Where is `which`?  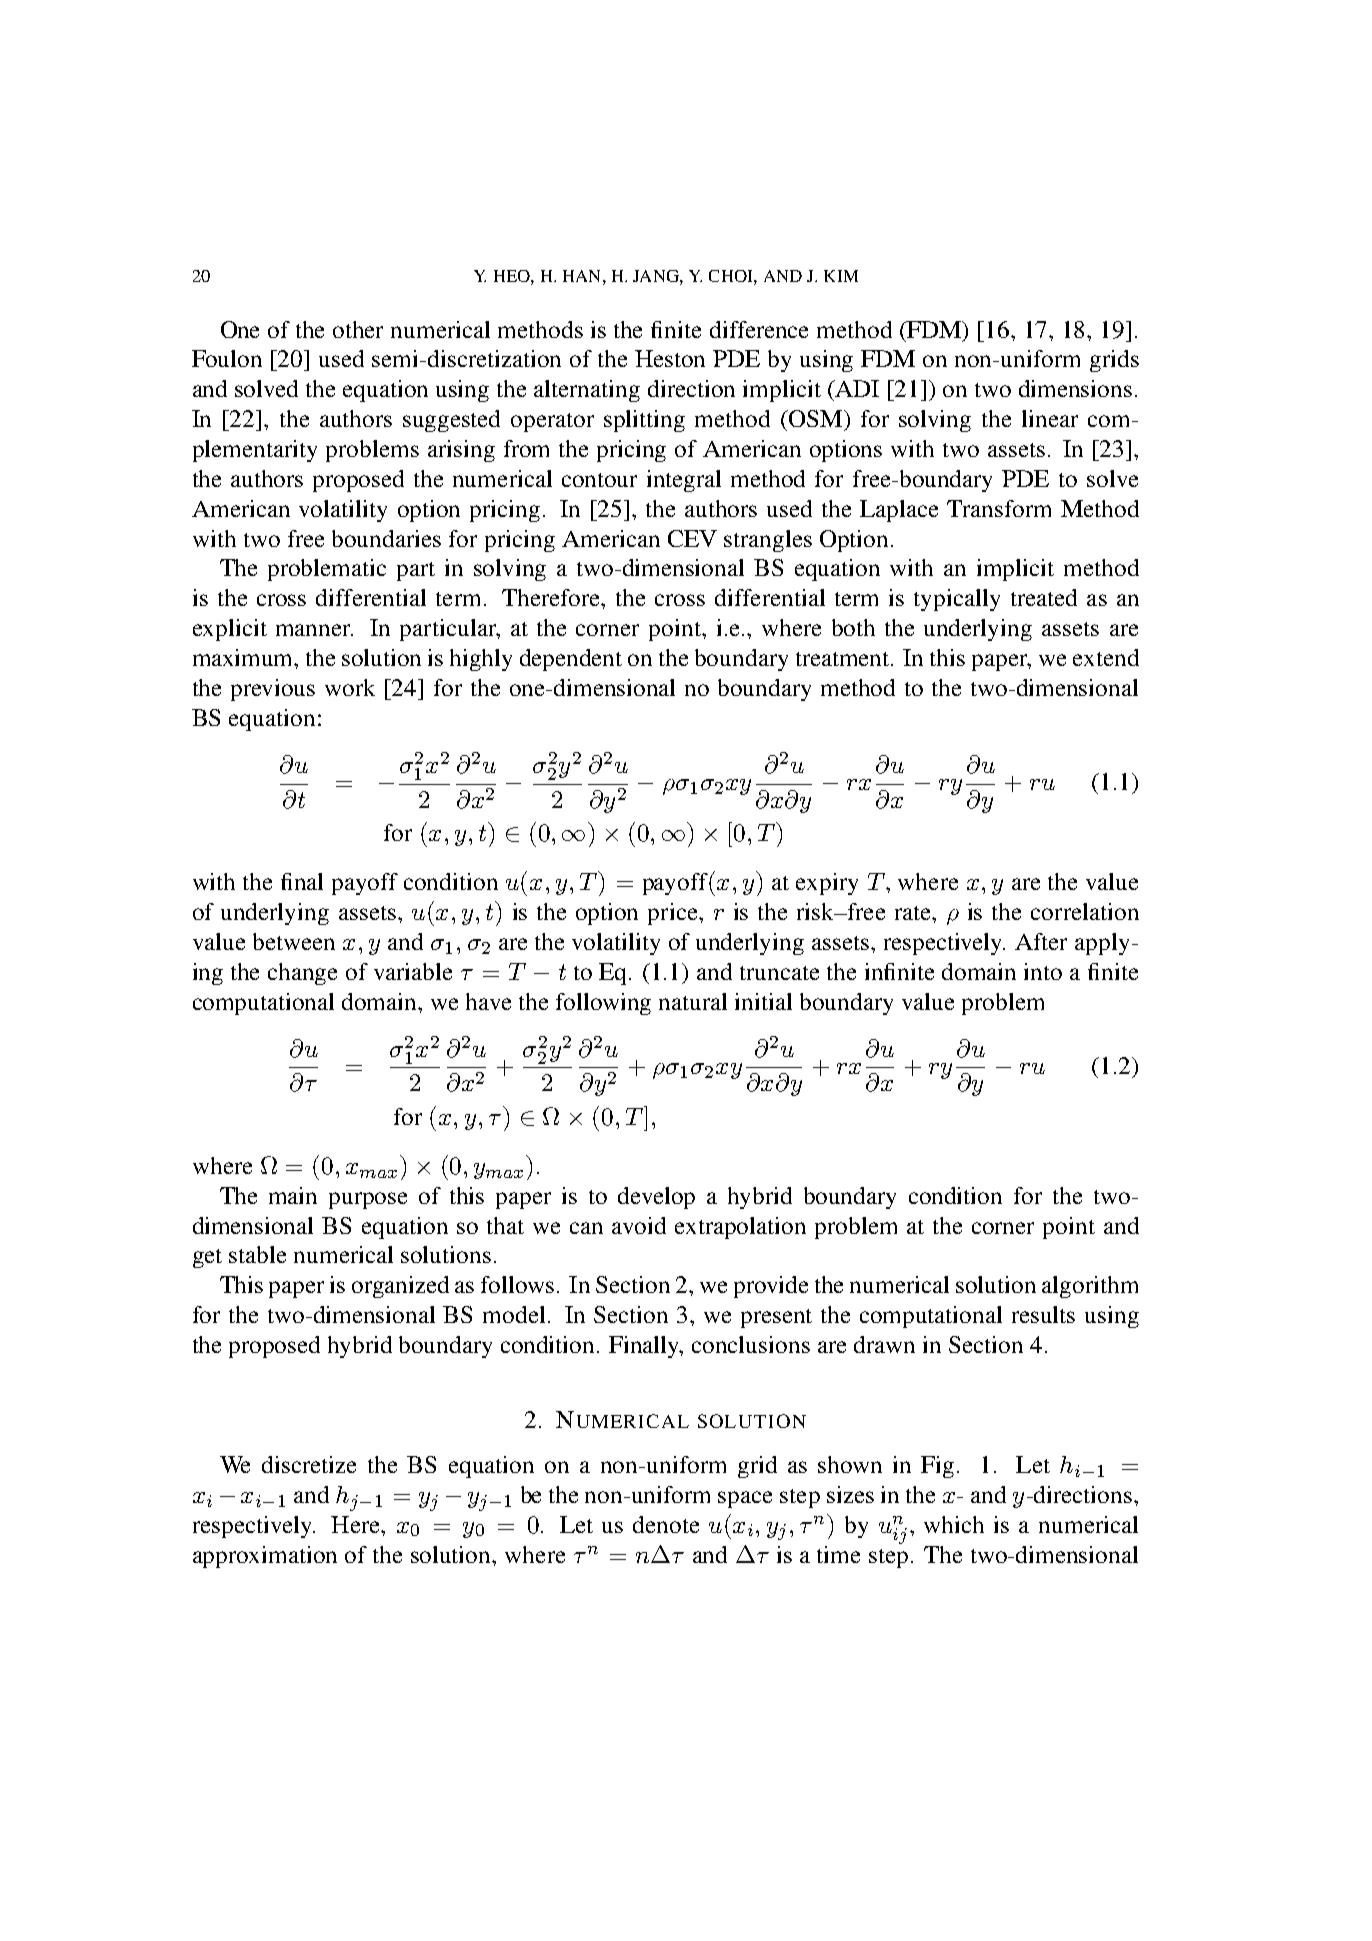 which is located at coordinates (954, 1524).
